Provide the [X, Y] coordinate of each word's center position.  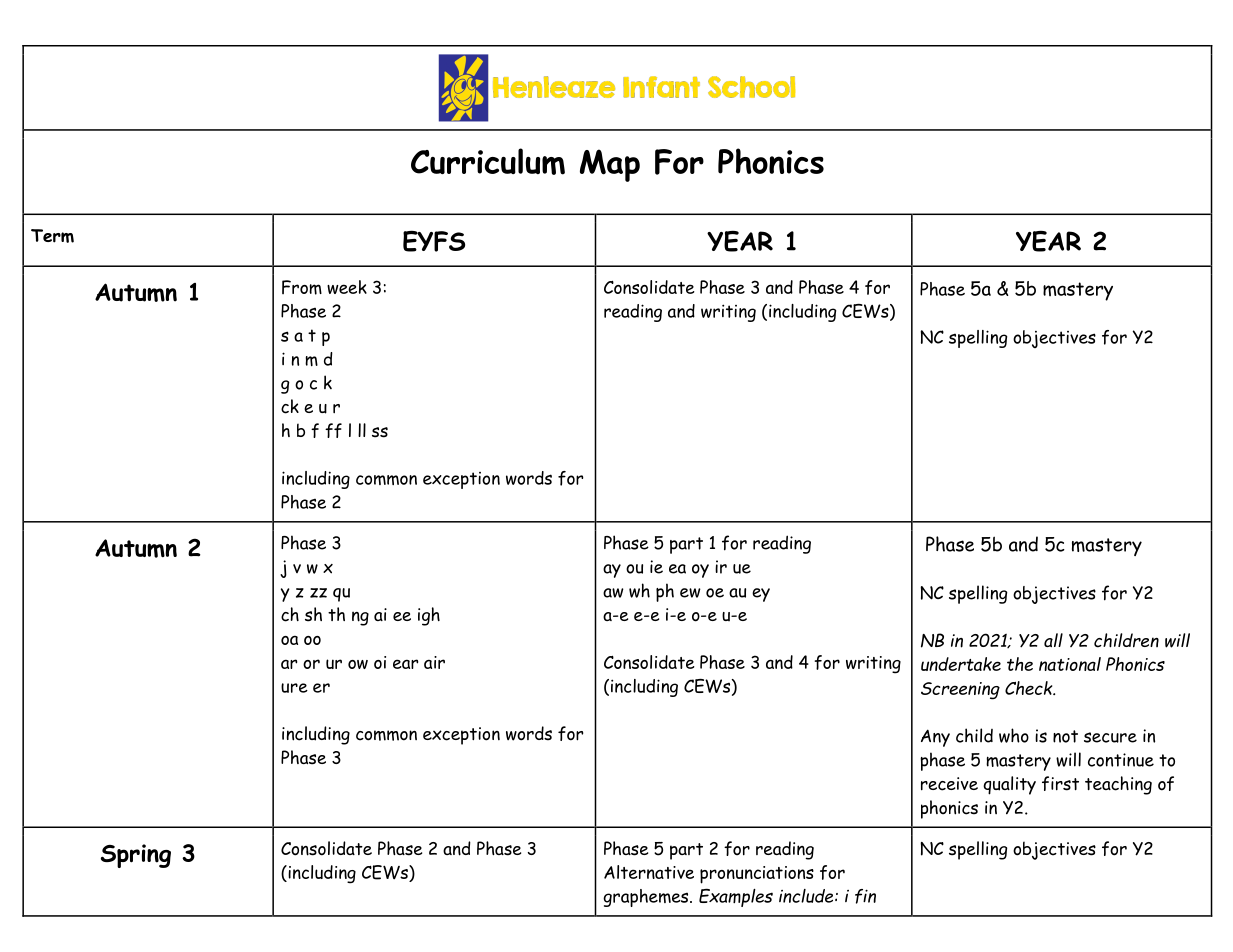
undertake [961, 664]
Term [52, 236]
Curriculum [488, 161]
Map [610, 165]
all [1053, 640]
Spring [136, 856]
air [434, 662]
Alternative [649, 872]
